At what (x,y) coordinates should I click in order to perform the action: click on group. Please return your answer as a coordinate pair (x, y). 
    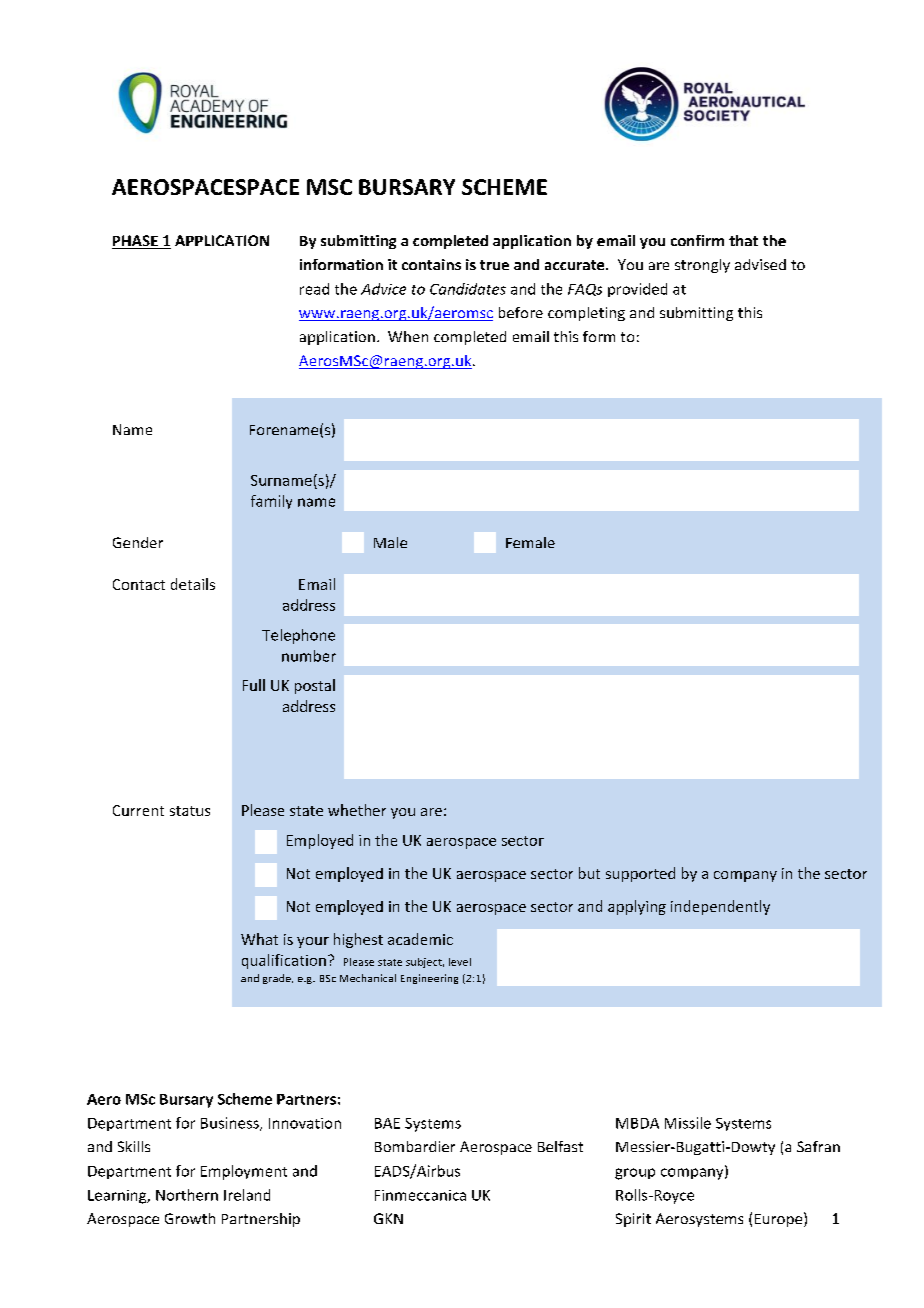
    Looking at the image, I should click on (635, 1174).
